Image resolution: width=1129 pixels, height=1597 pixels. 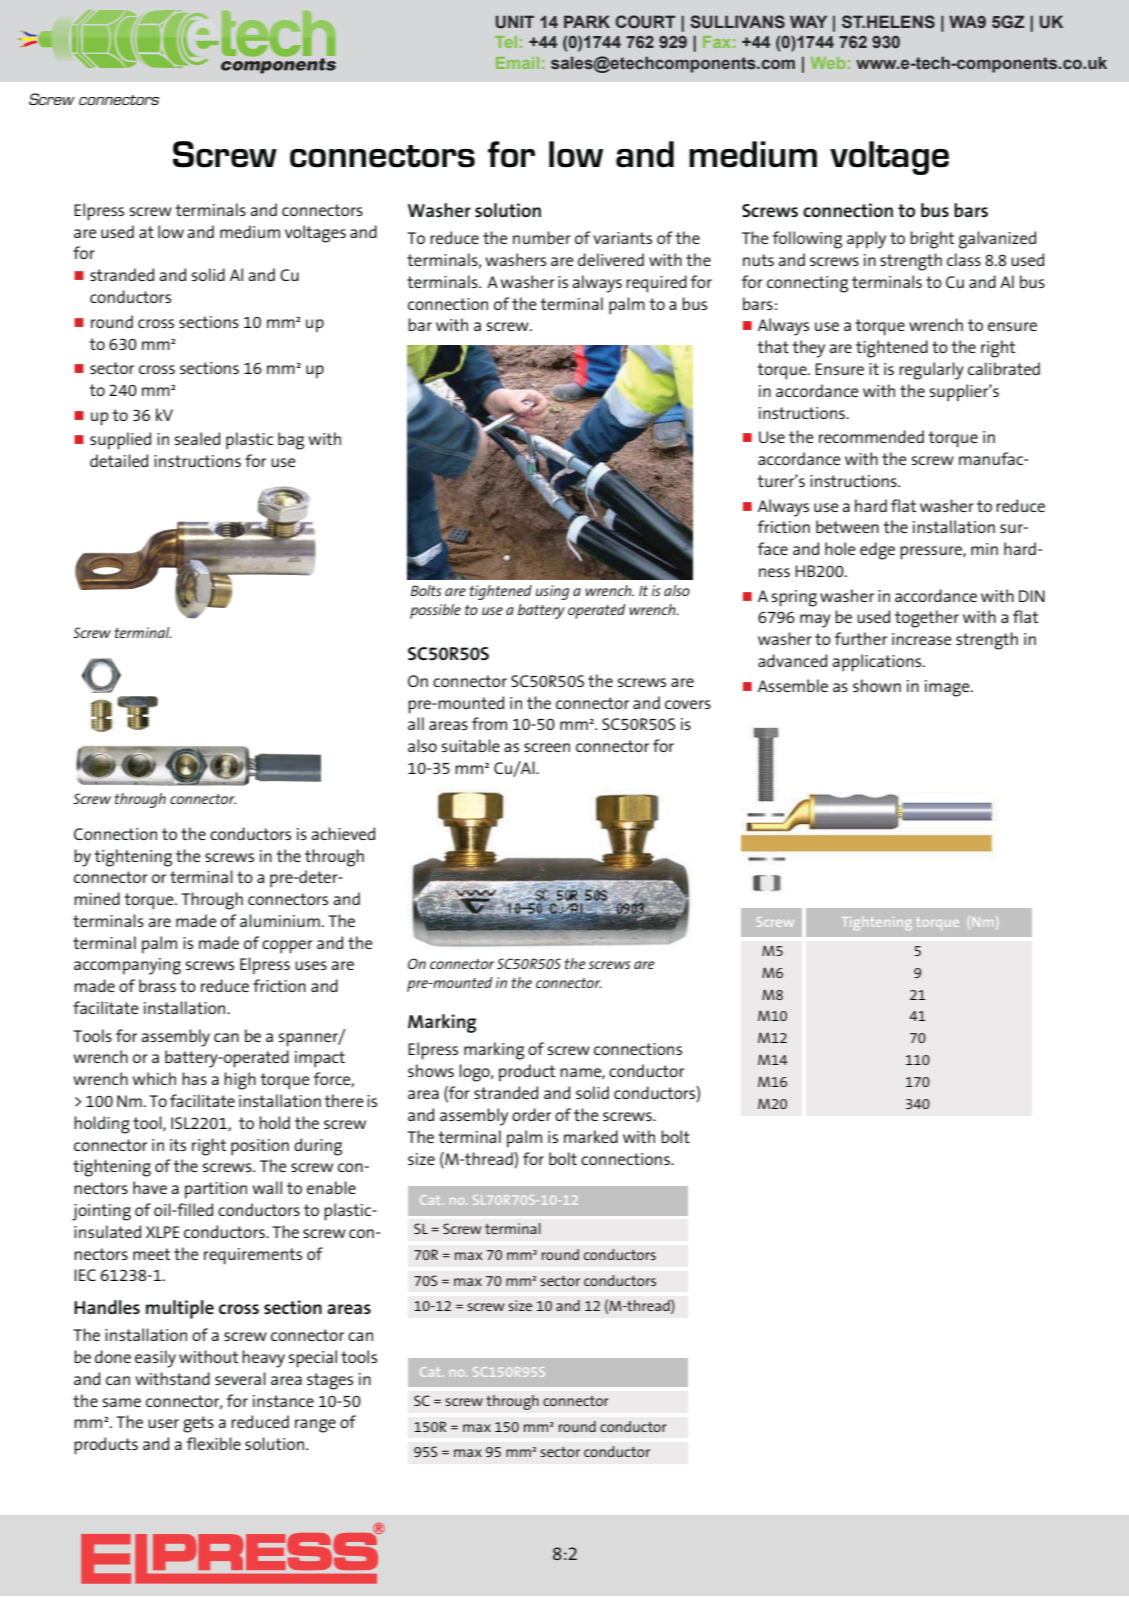 What do you see at coordinates (517, 63) in the document?
I see `Email` at bounding box center [517, 63].
